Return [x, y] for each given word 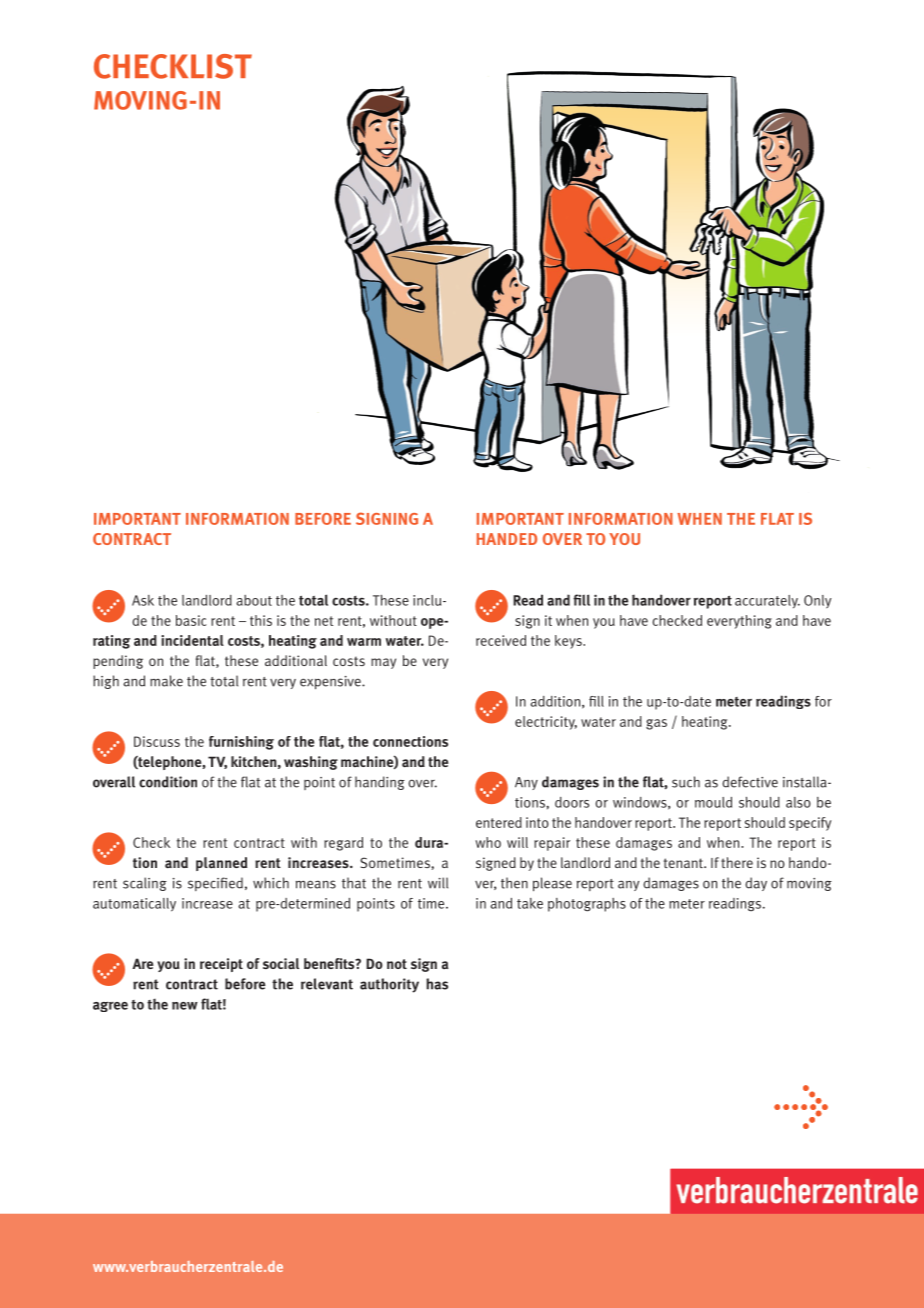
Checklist [173, 66]
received [501, 640]
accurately [767, 602]
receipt [221, 965]
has [437, 984]
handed [507, 539]
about [254, 600]
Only [818, 602]
